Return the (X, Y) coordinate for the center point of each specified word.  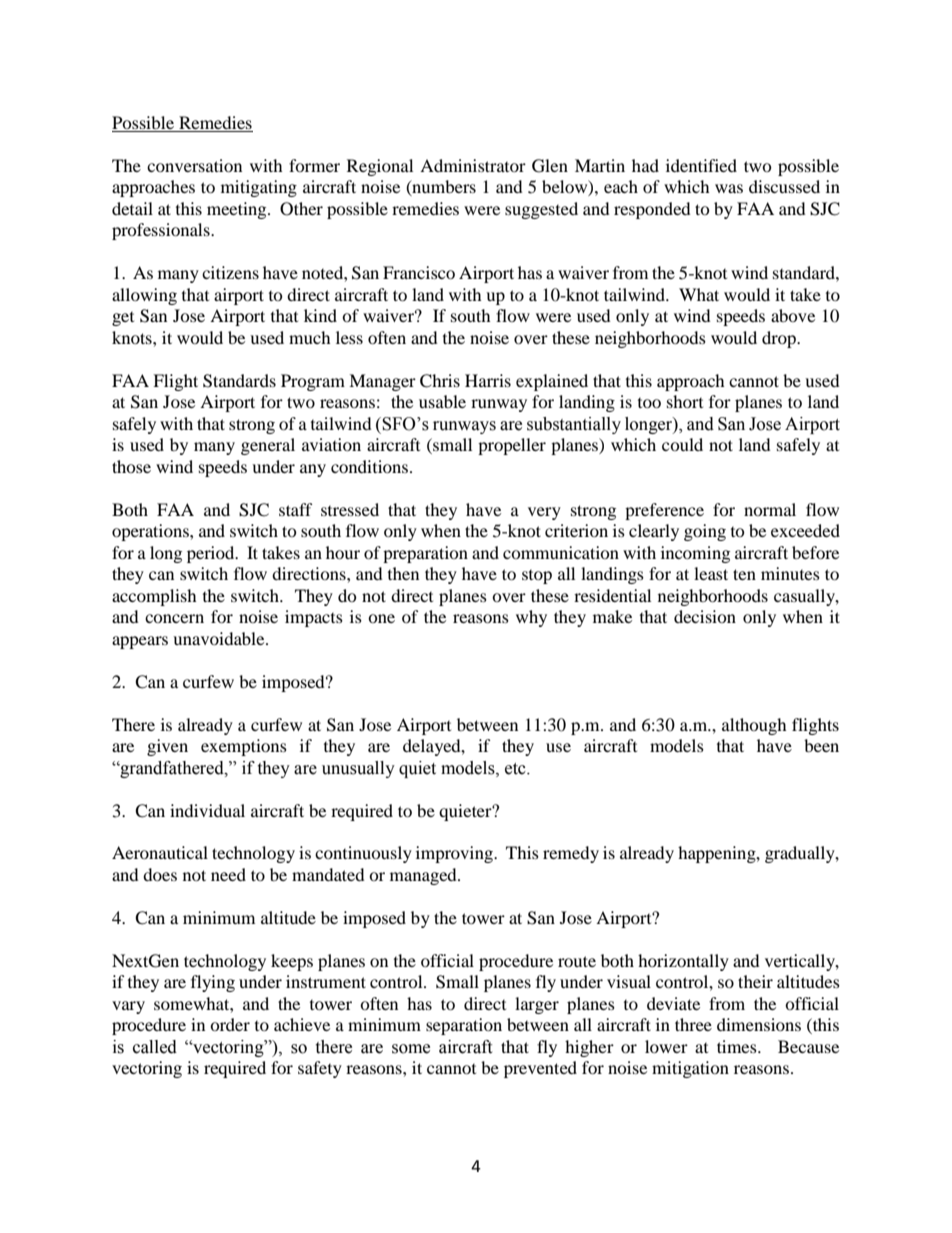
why (531, 618)
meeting (238, 210)
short (685, 401)
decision (705, 616)
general (268, 446)
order (230, 1024)
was (729, 188)
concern (174, 618)
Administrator (473, 165)
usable (442, 401)
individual (207, 810)
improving (456, 854)
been (821, 745)
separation (464, 1026)
